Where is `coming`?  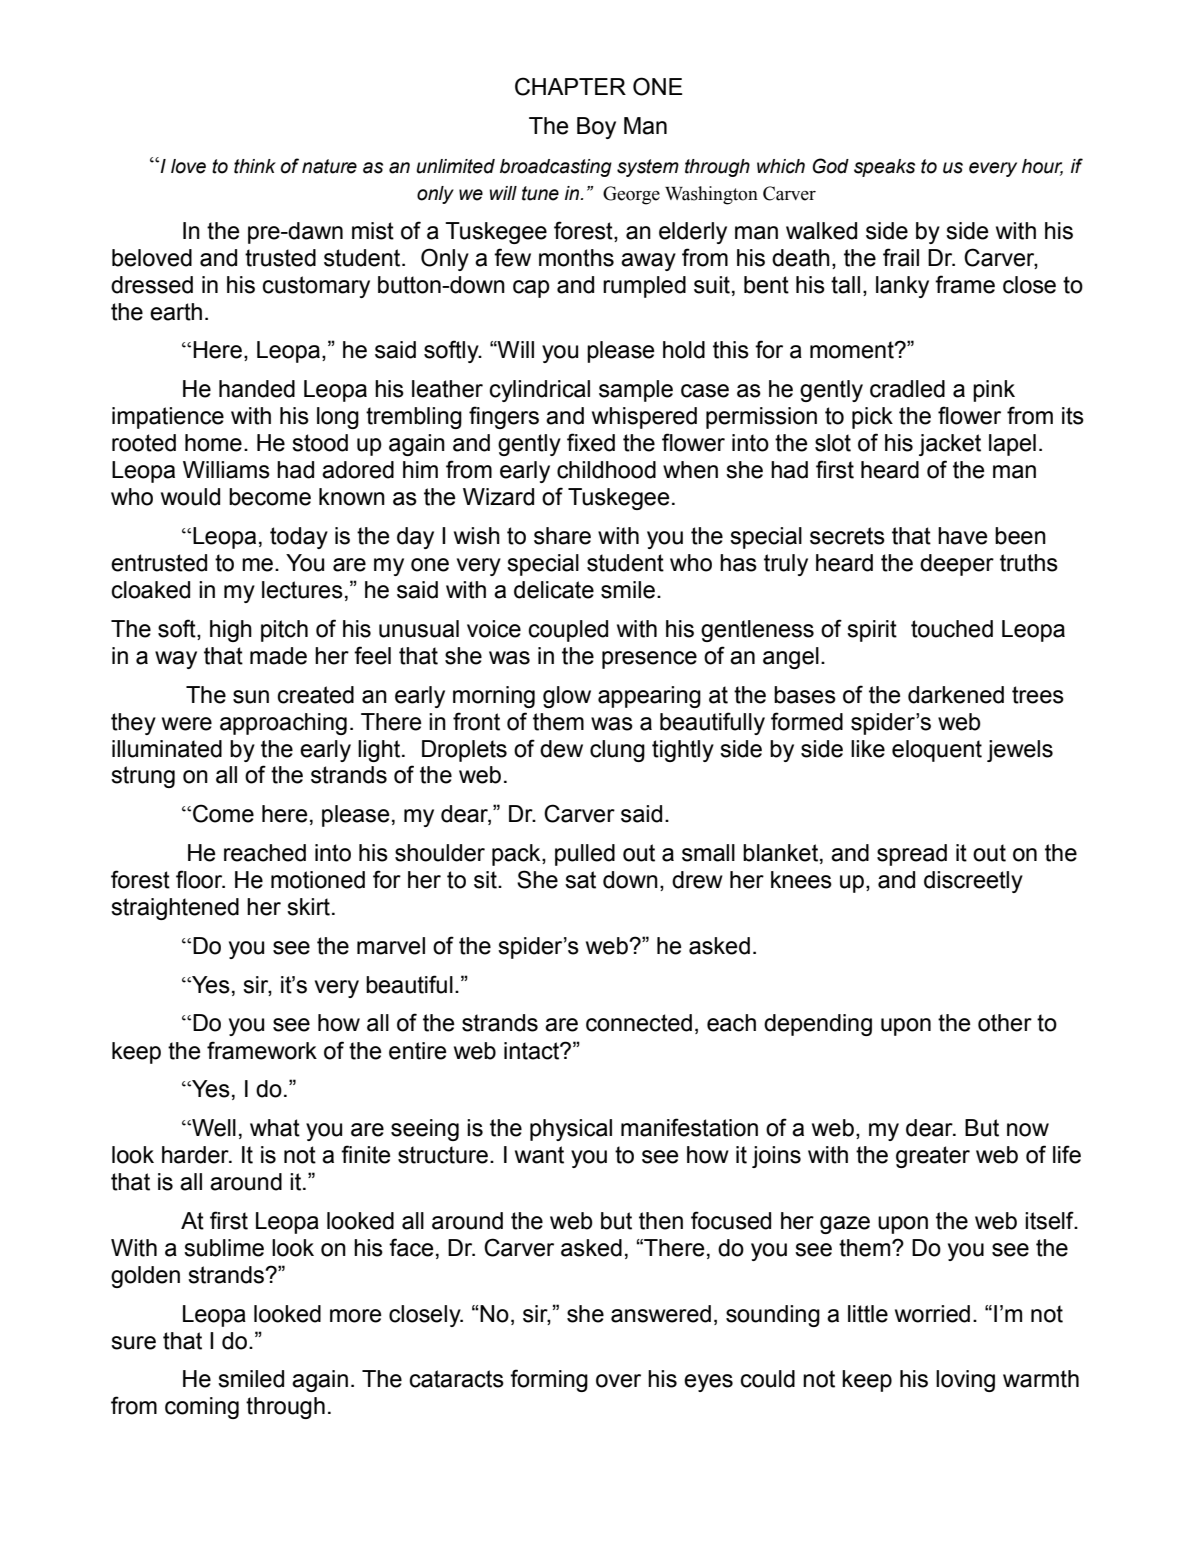
coming is located at coordinates (202, 1408).
